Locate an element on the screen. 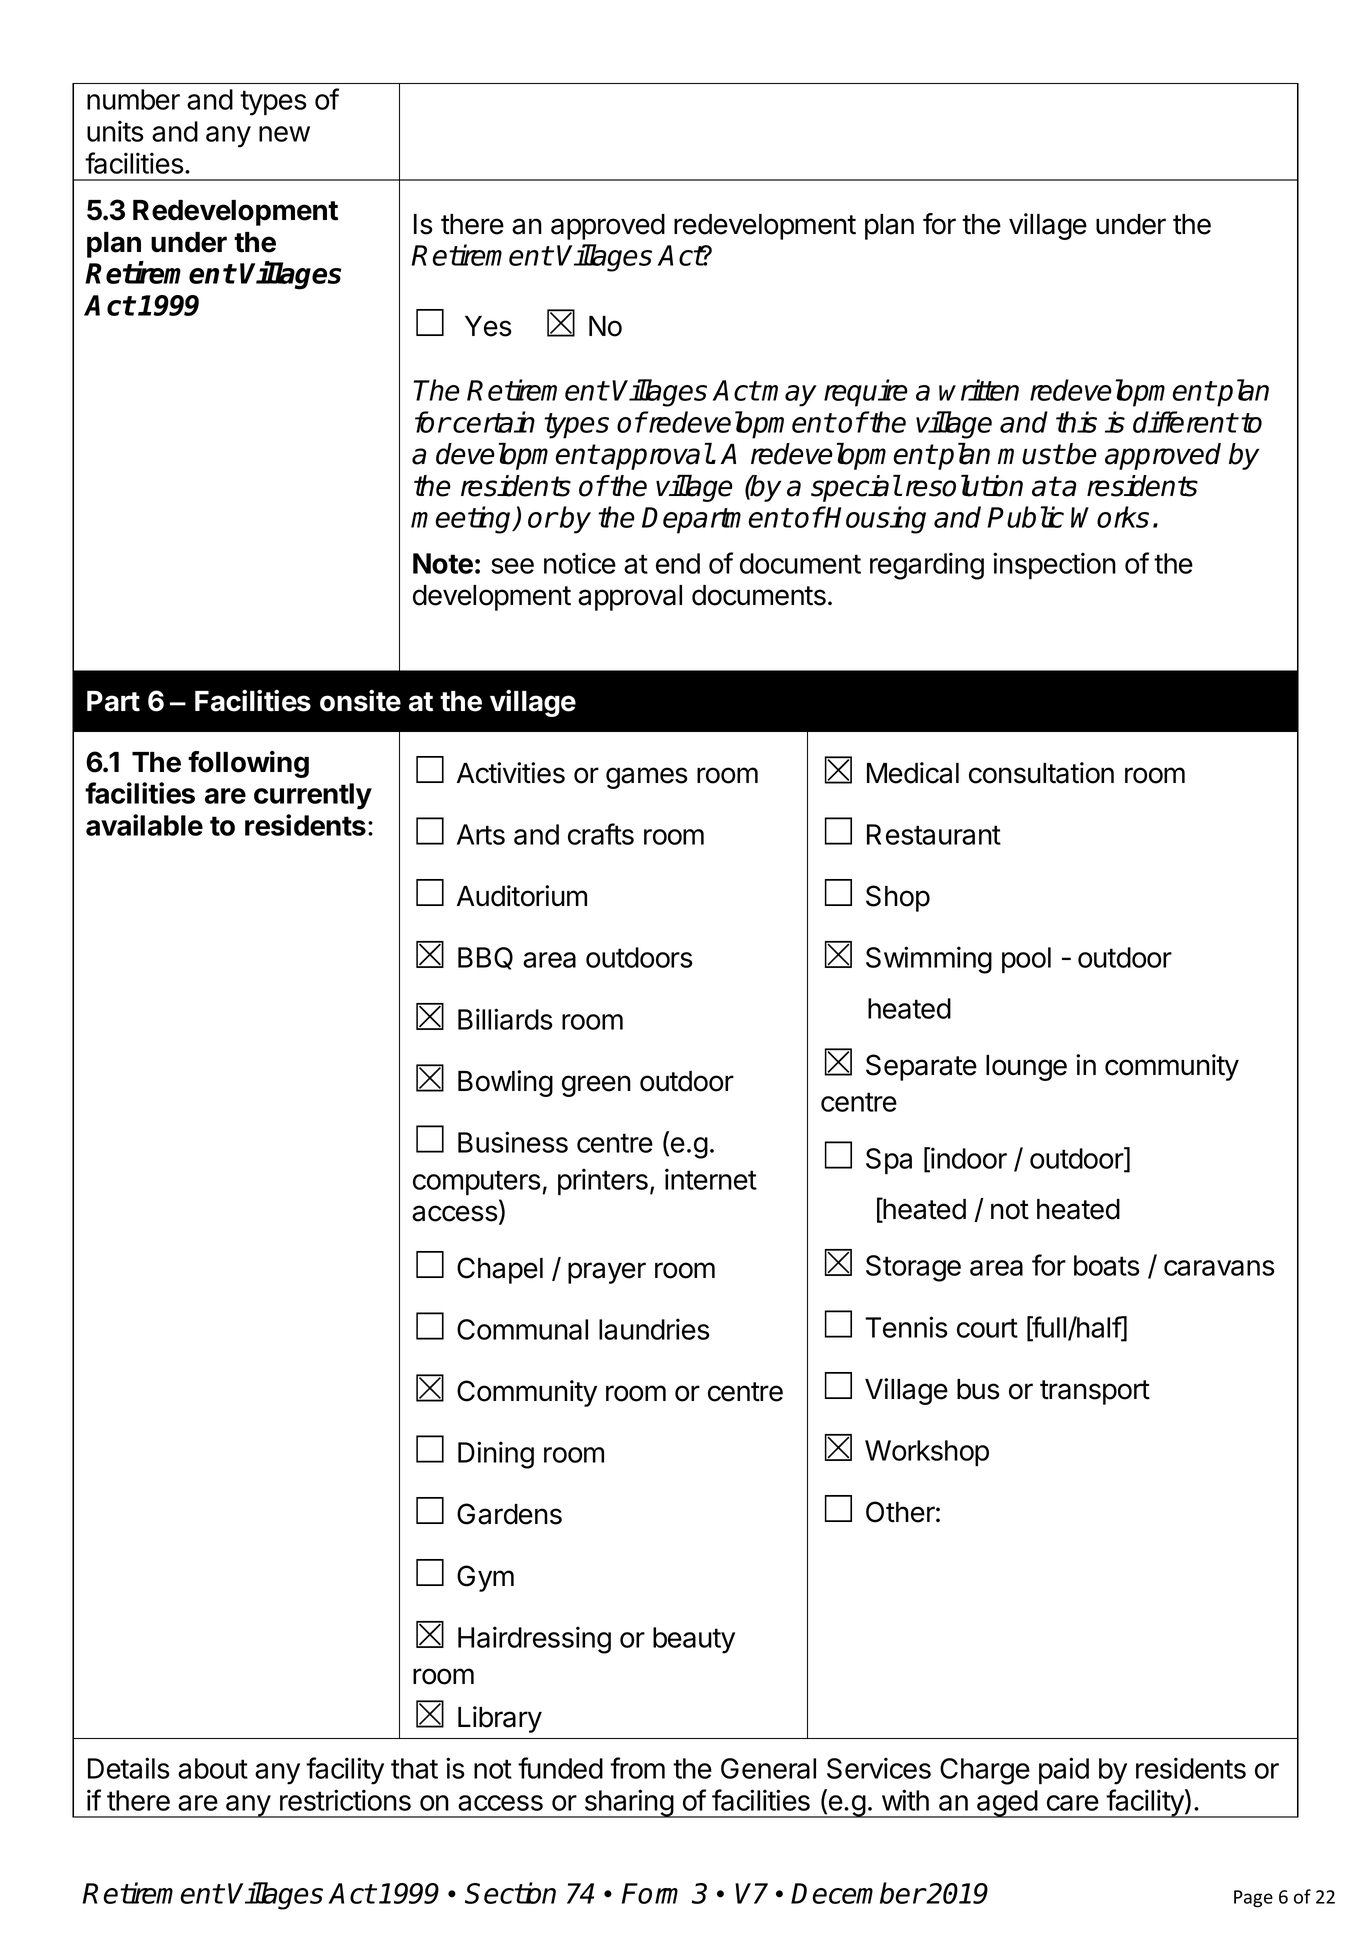 This screenshot has height=1939, width=1371. pool is located at coordinates (1026, 960).
